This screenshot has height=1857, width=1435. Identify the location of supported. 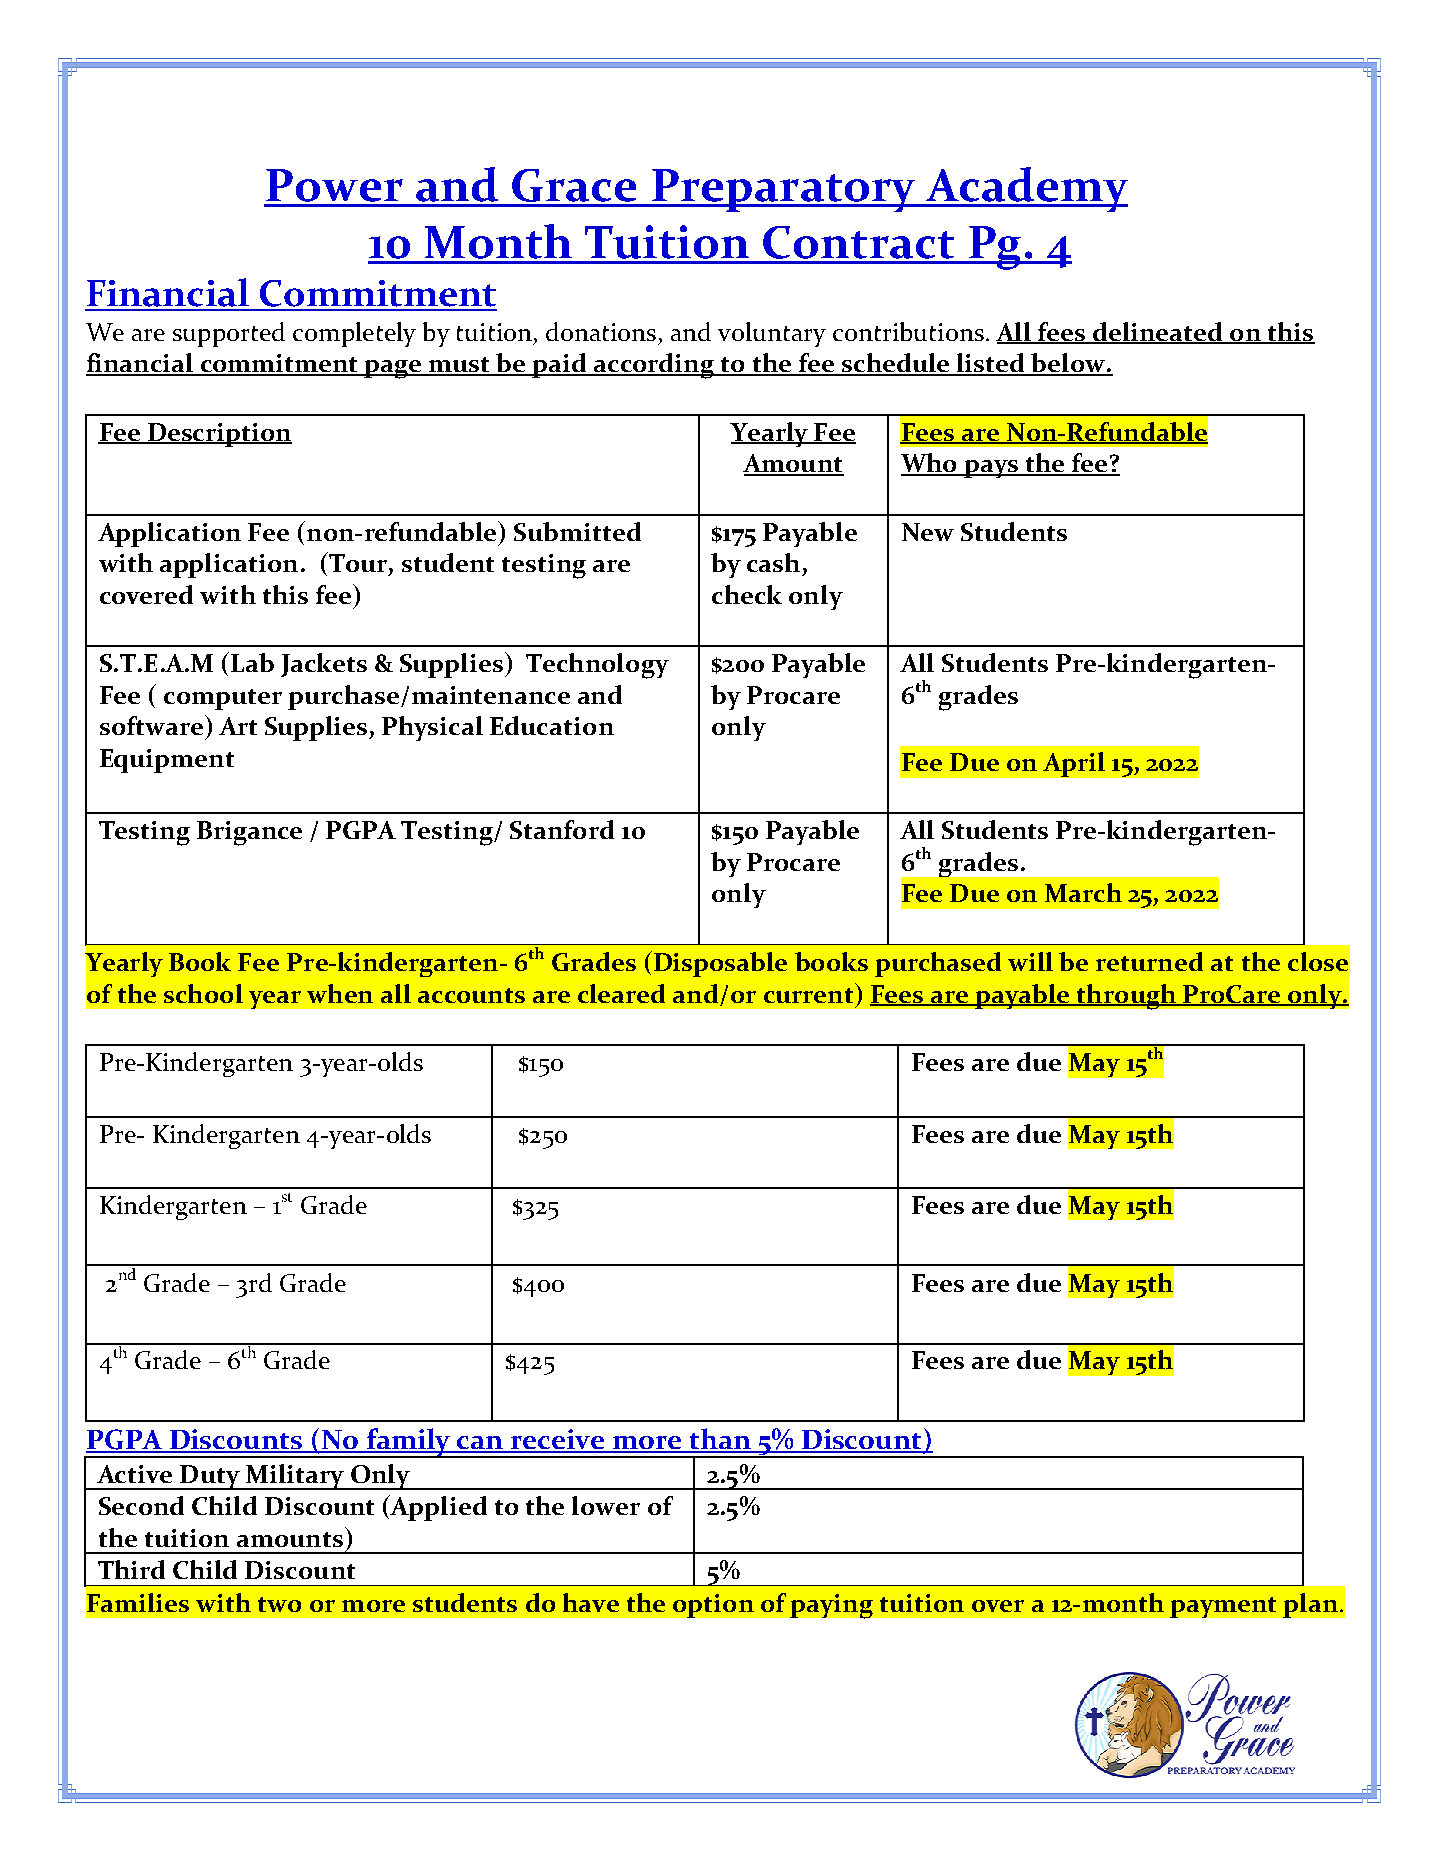
(229, 334).
